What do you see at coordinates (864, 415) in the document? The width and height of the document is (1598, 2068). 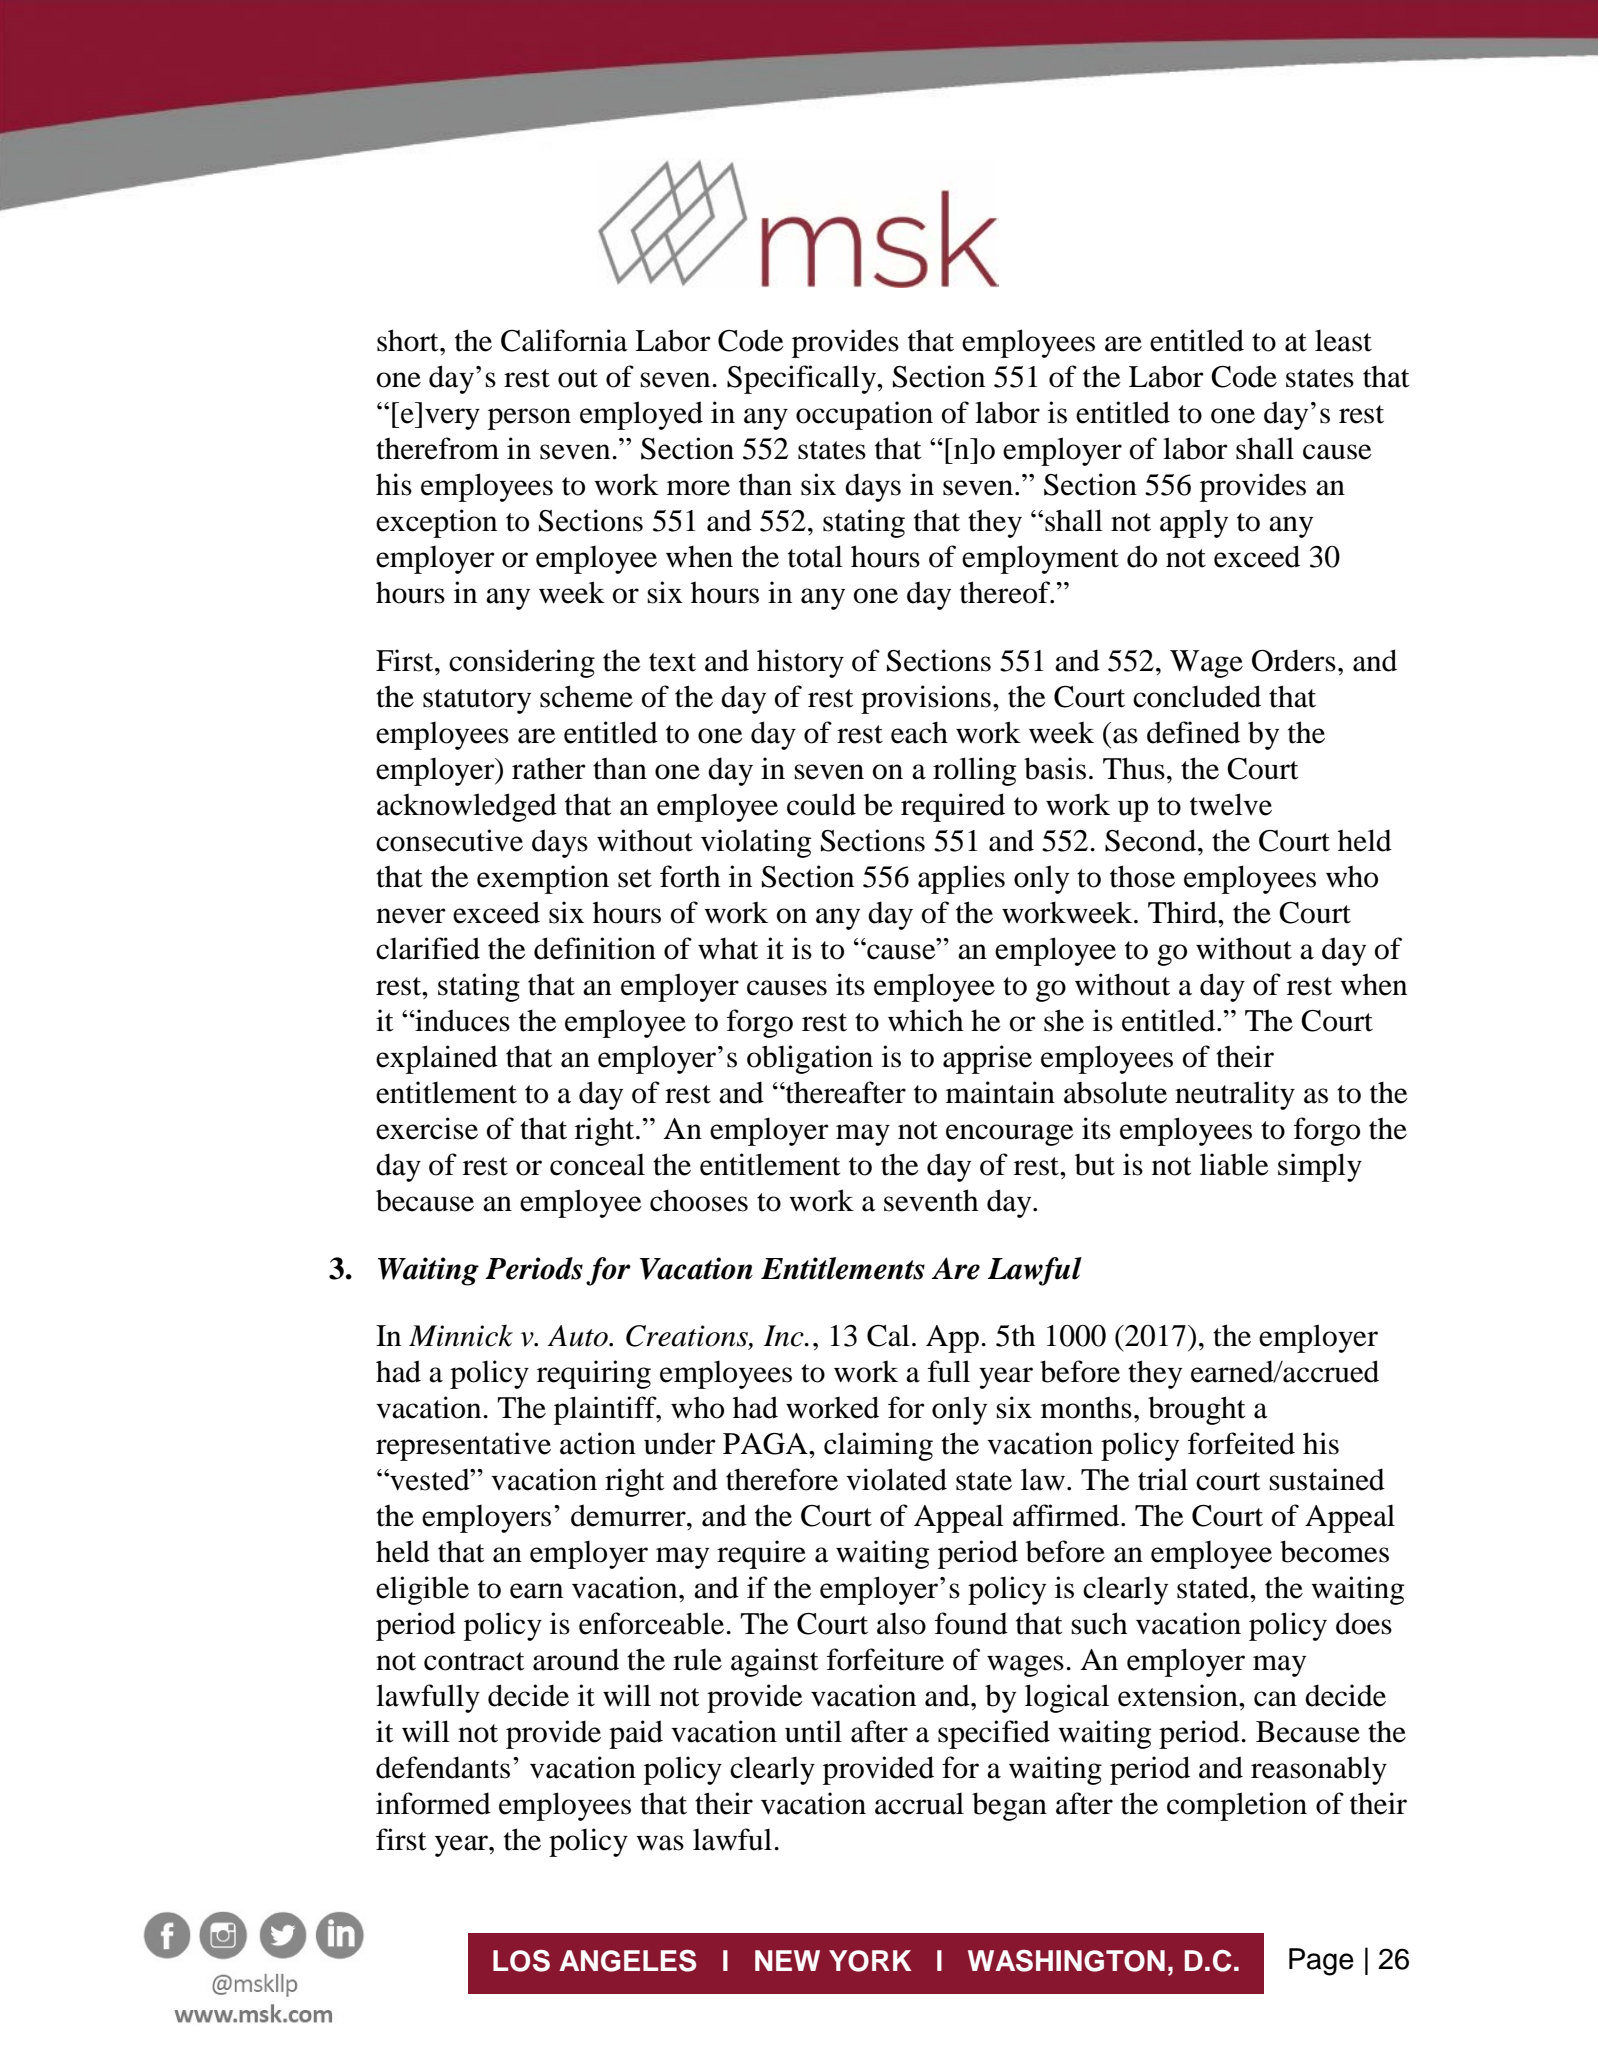 I see `occupation` at bounding box center [864, 415].
